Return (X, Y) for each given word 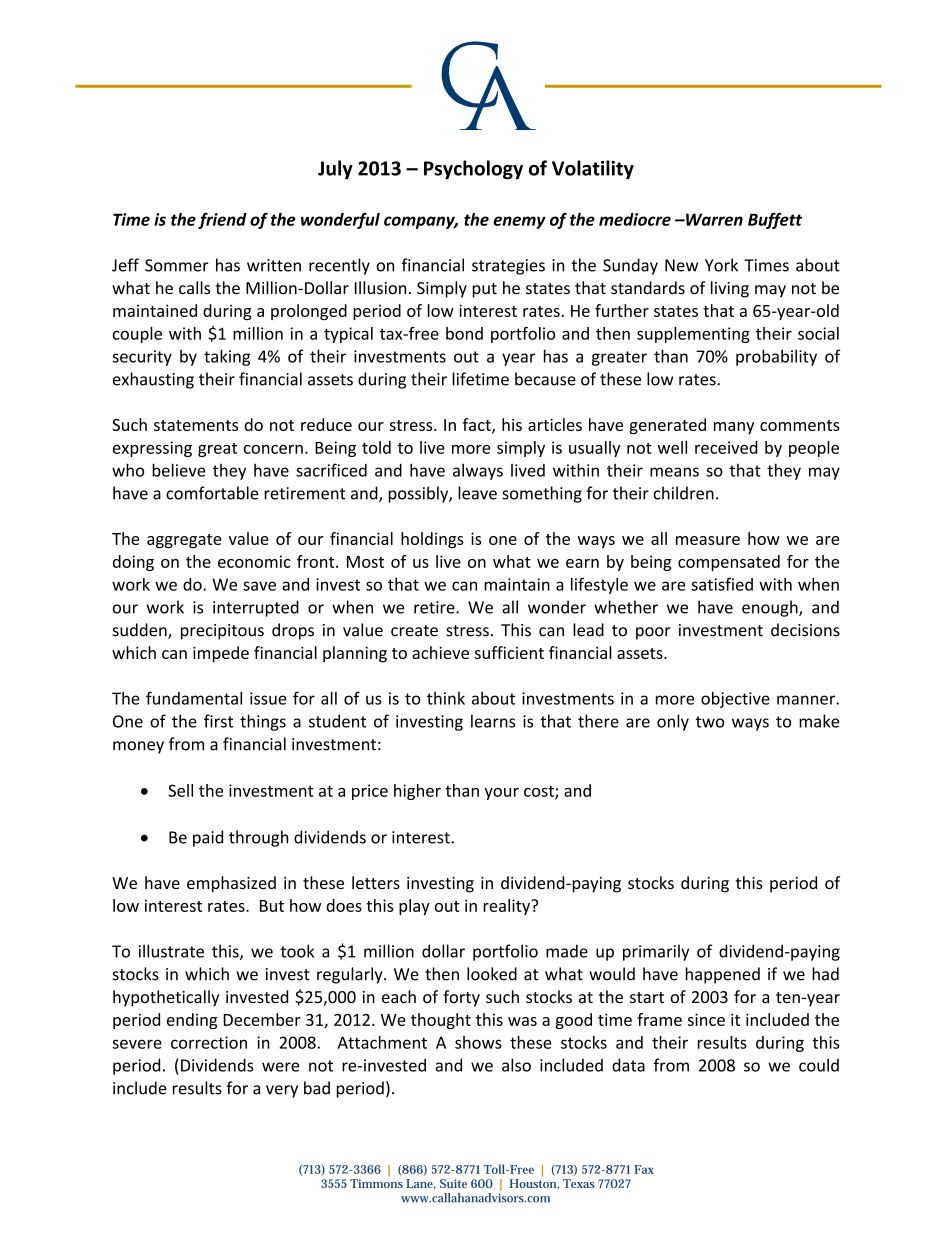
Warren (713, 219)
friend (222, 221)
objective (735, 699)
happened (722, 975)
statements (196, 425)
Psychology (473, 170)
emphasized (231, 884)
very (282, 1091)
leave (477, 493)
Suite (453, 1183)
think (446, 698)
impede (221, 654)
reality (508, 907)
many (734, 428)
